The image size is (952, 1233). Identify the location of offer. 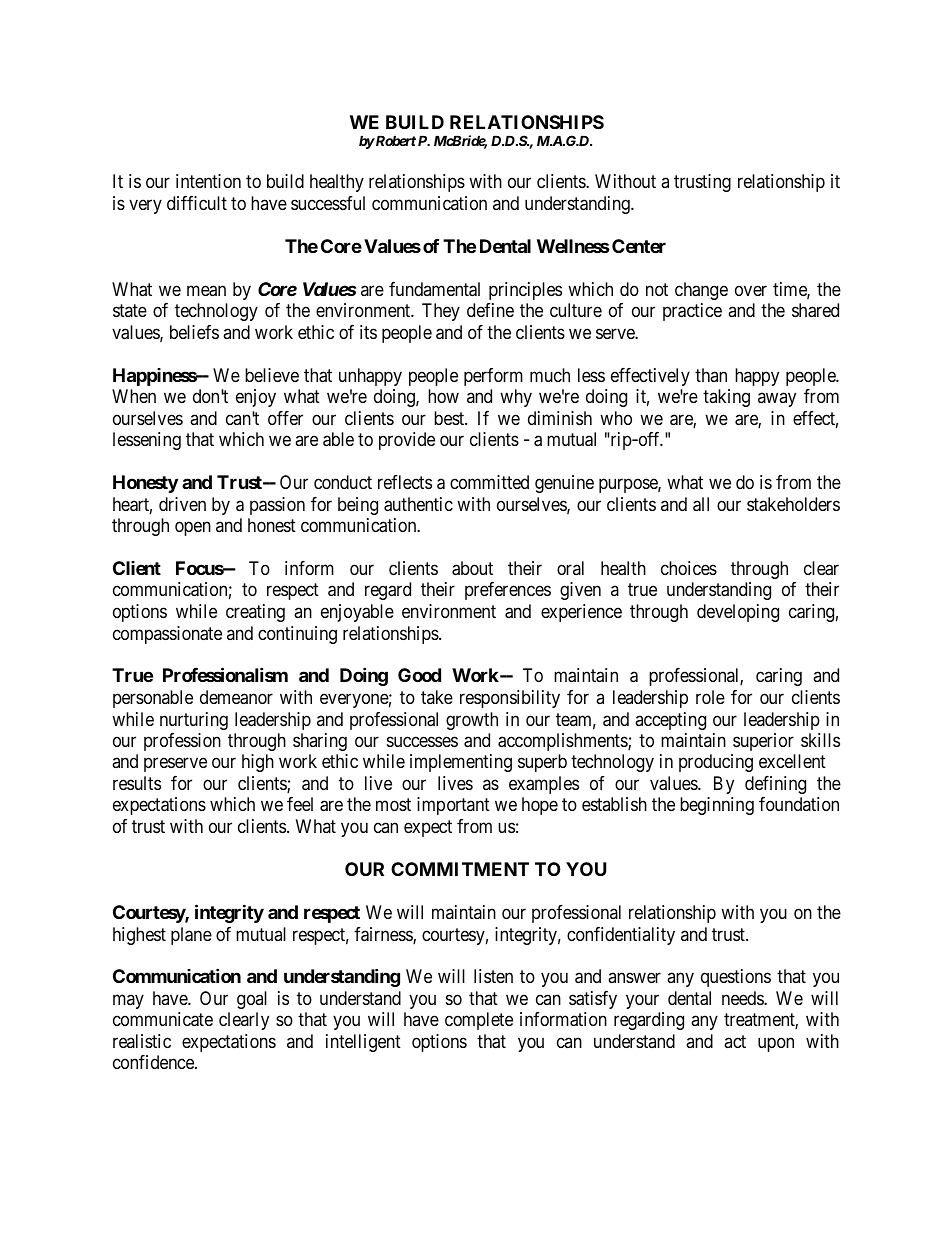
(285, 418).
